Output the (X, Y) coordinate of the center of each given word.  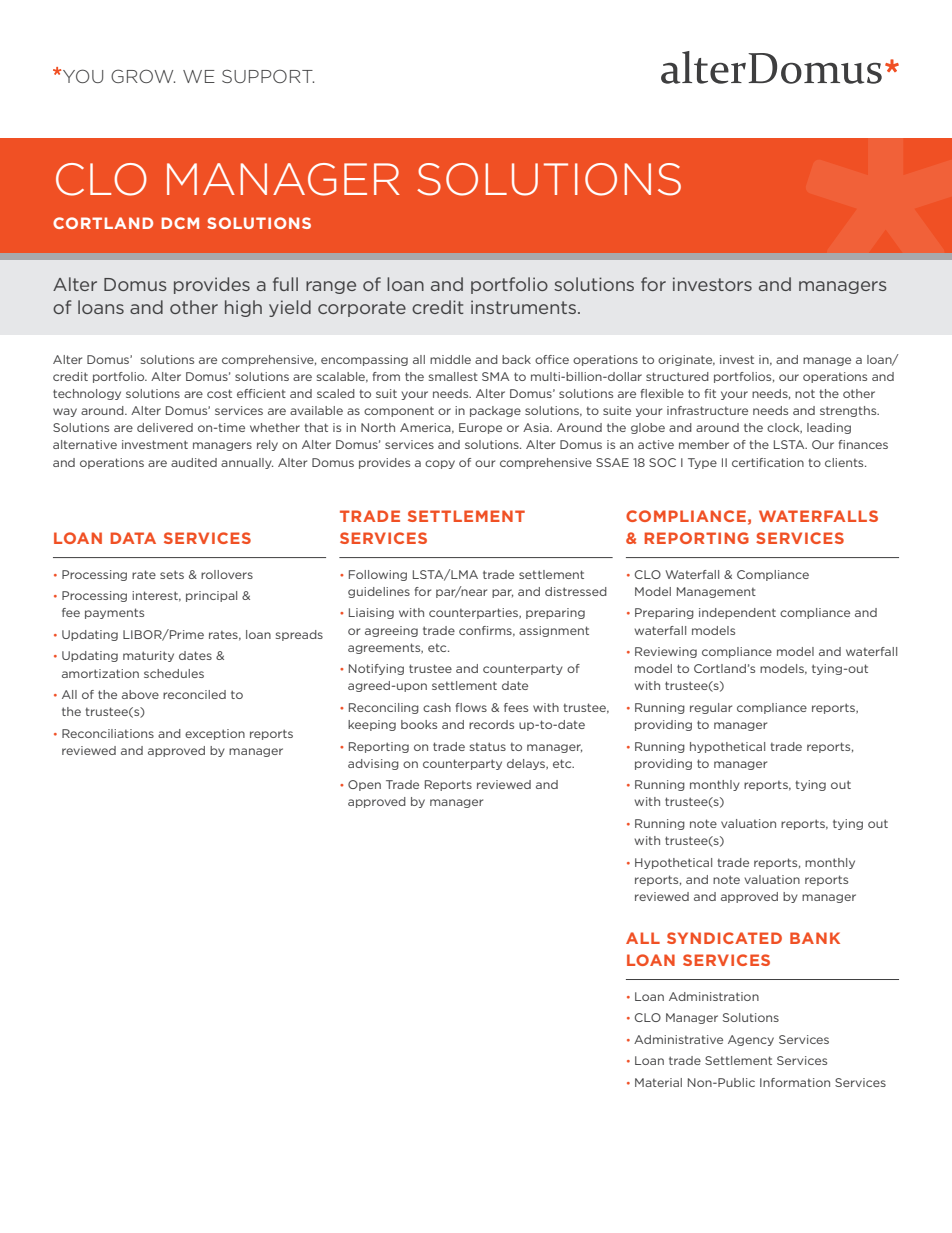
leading (829, 428)
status (488, 746)
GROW (143, 76)
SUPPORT (268, 76)
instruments (525, 307)
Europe (480, 428)
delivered (165, 427)
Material (658, 1082)
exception (215, 734)
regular (711, 708)
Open (364, 785)
